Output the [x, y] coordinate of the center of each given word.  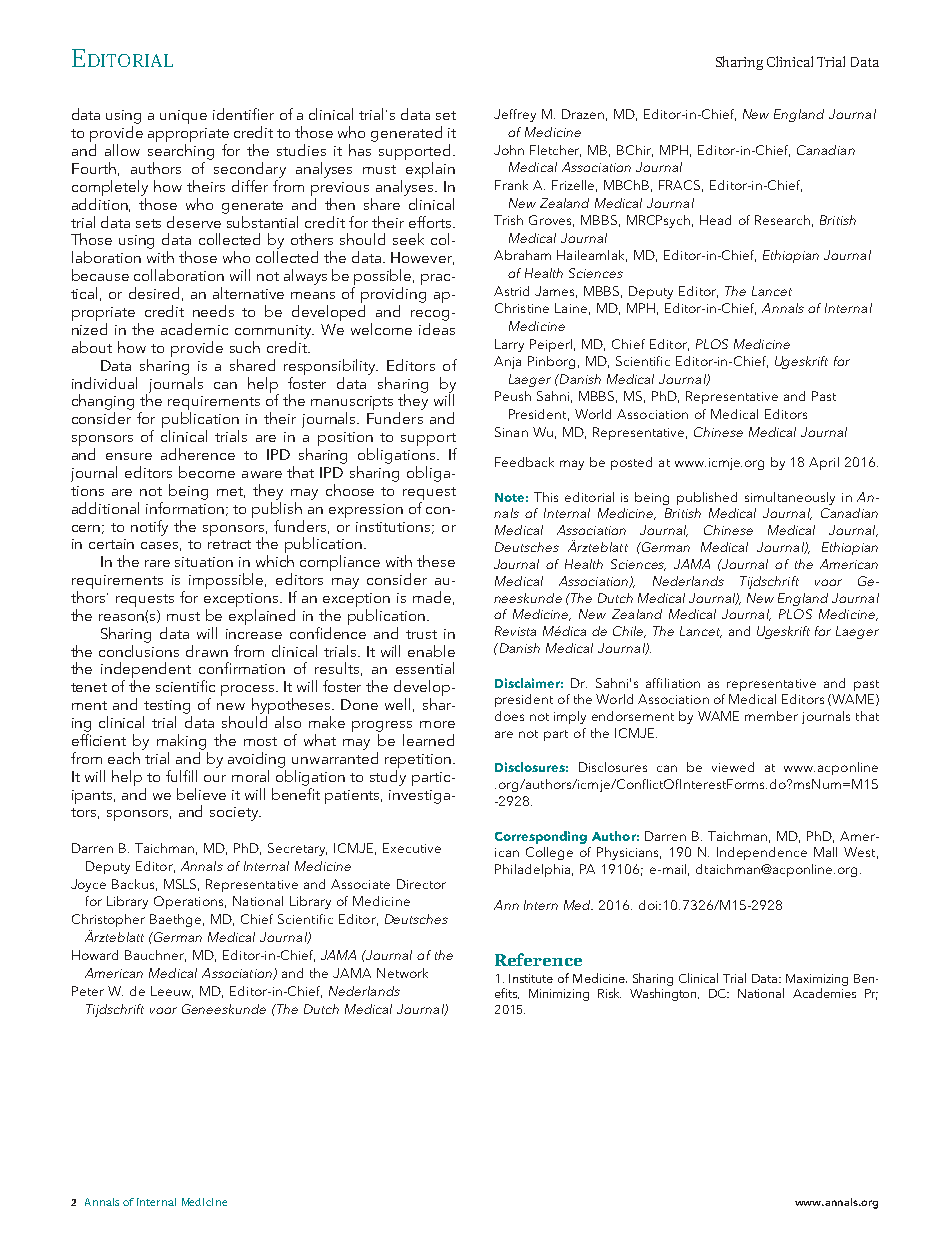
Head [715, 220]
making [181, 742]
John [509, 150]
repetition [418, 761]
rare [157, 563]
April [824, 463]
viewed [733, 767]
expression [366, 511]
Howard [95, 955]
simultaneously [790, 498]
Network [402, 973]
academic [194, 329]
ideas [437, 329]
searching [181, 152]
